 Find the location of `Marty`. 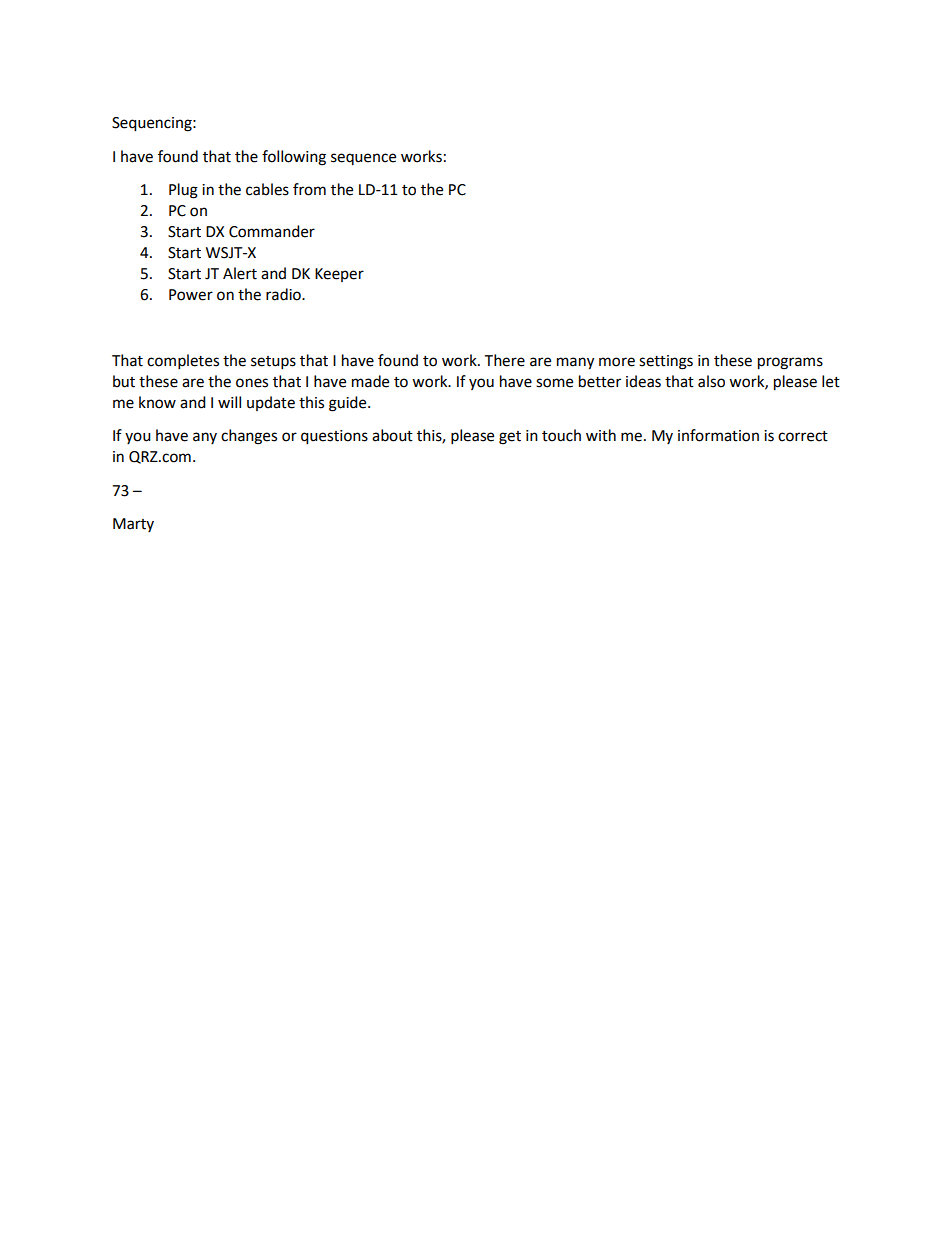

Marty is located at coordinates (133, 525).
